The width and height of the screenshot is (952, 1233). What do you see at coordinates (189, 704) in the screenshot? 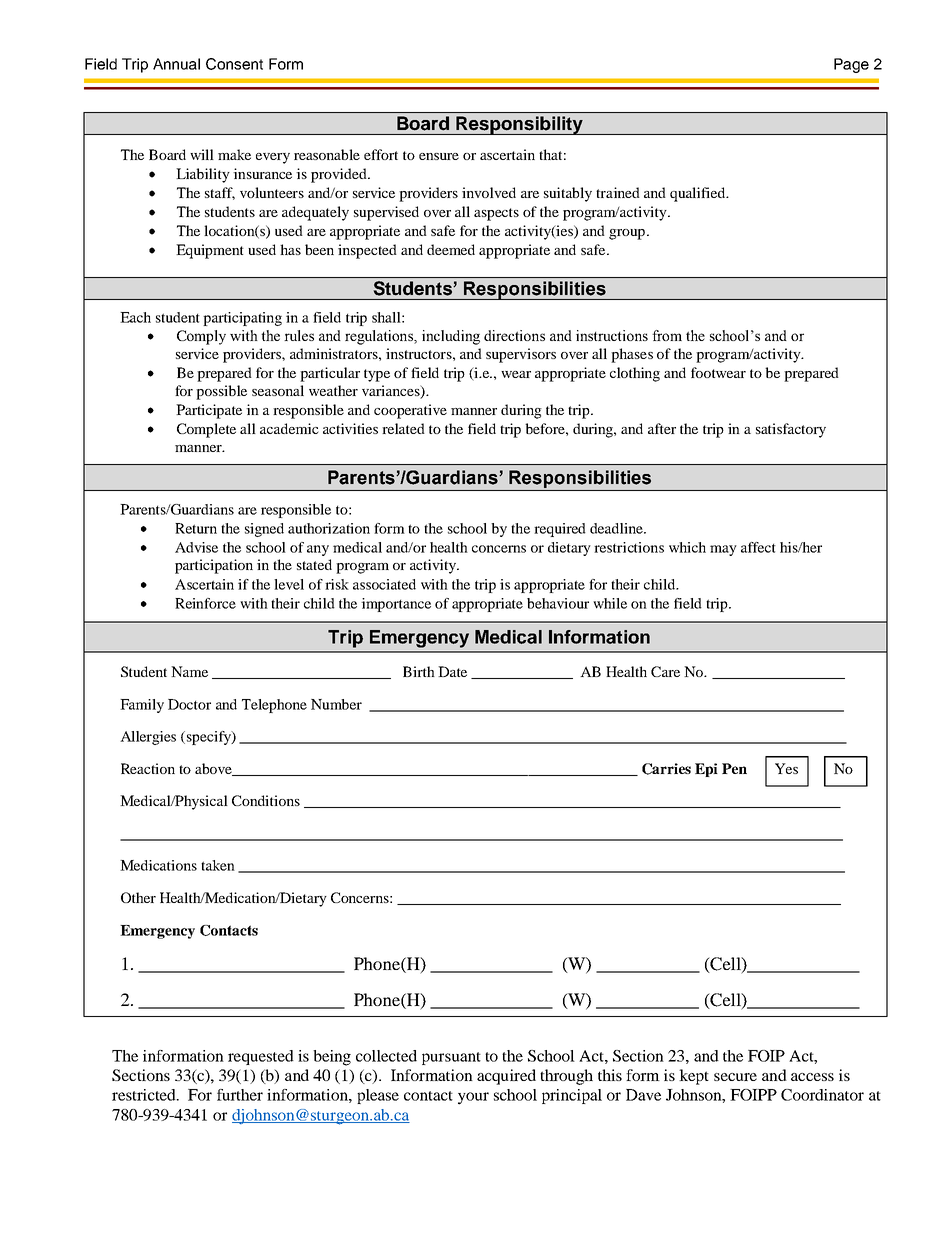
I see `Doctor` at bounding box center [189, 704].
